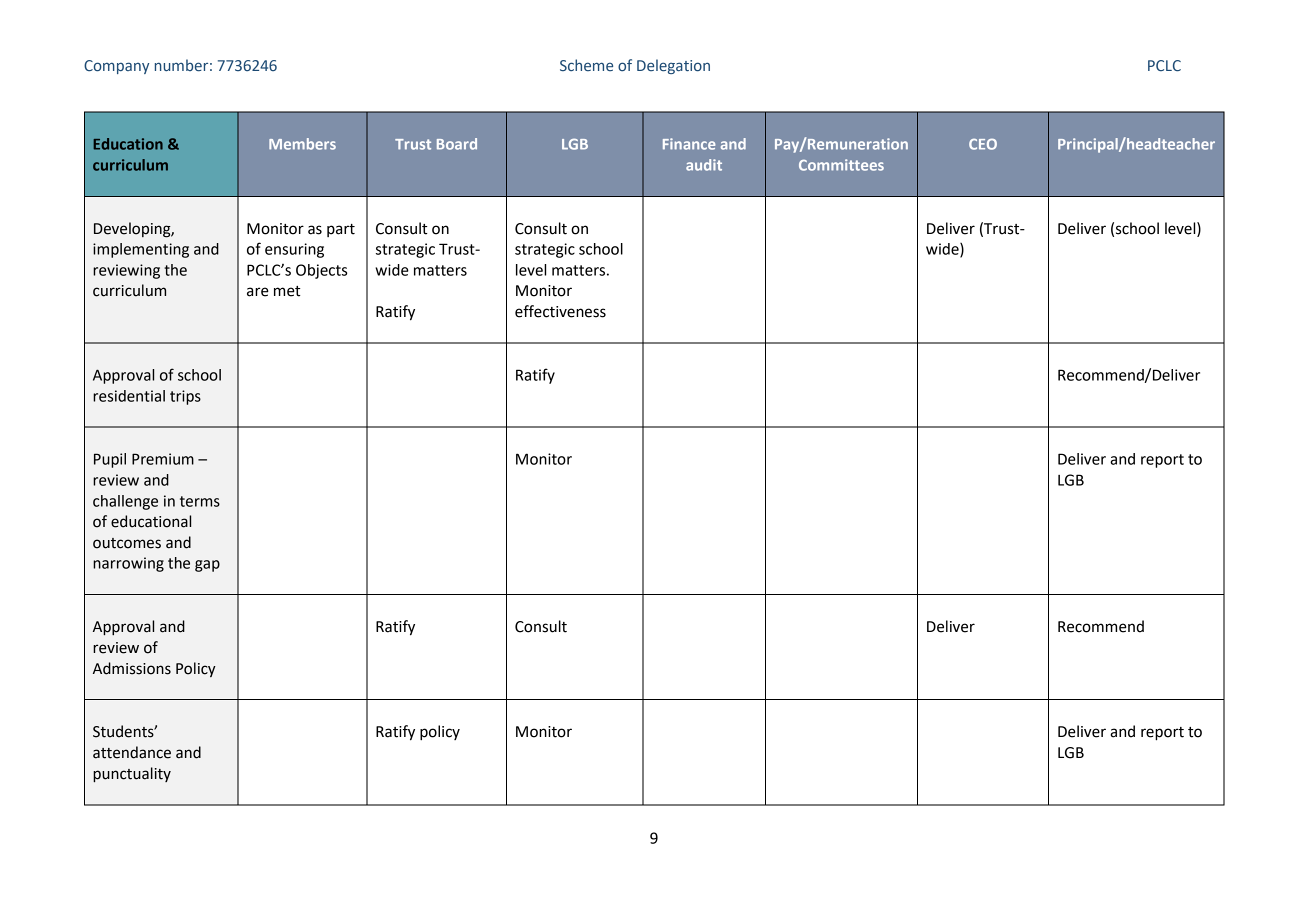  What do you see at coordinates (116, 67) in the screenshot?
I see `Company` at bounding box center [116, 67].
